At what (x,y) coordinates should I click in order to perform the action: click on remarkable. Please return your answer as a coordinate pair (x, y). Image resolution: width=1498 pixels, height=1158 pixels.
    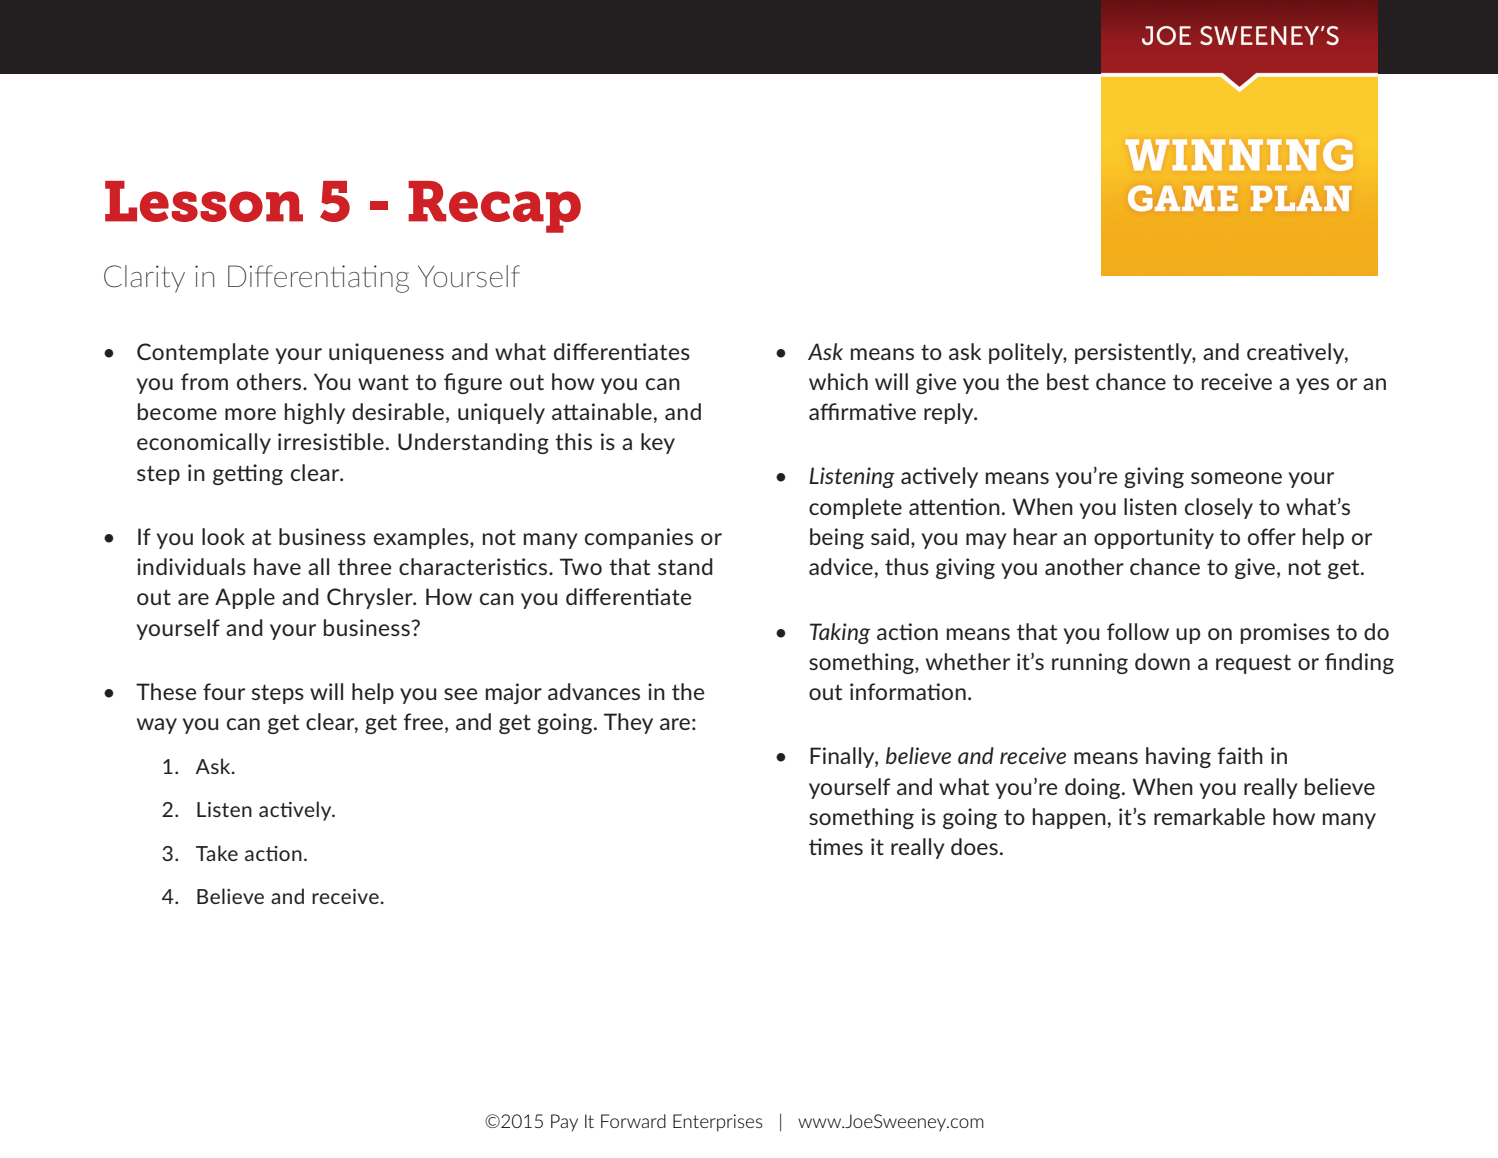
    Looking at the image, I should click on (1209, 816).
